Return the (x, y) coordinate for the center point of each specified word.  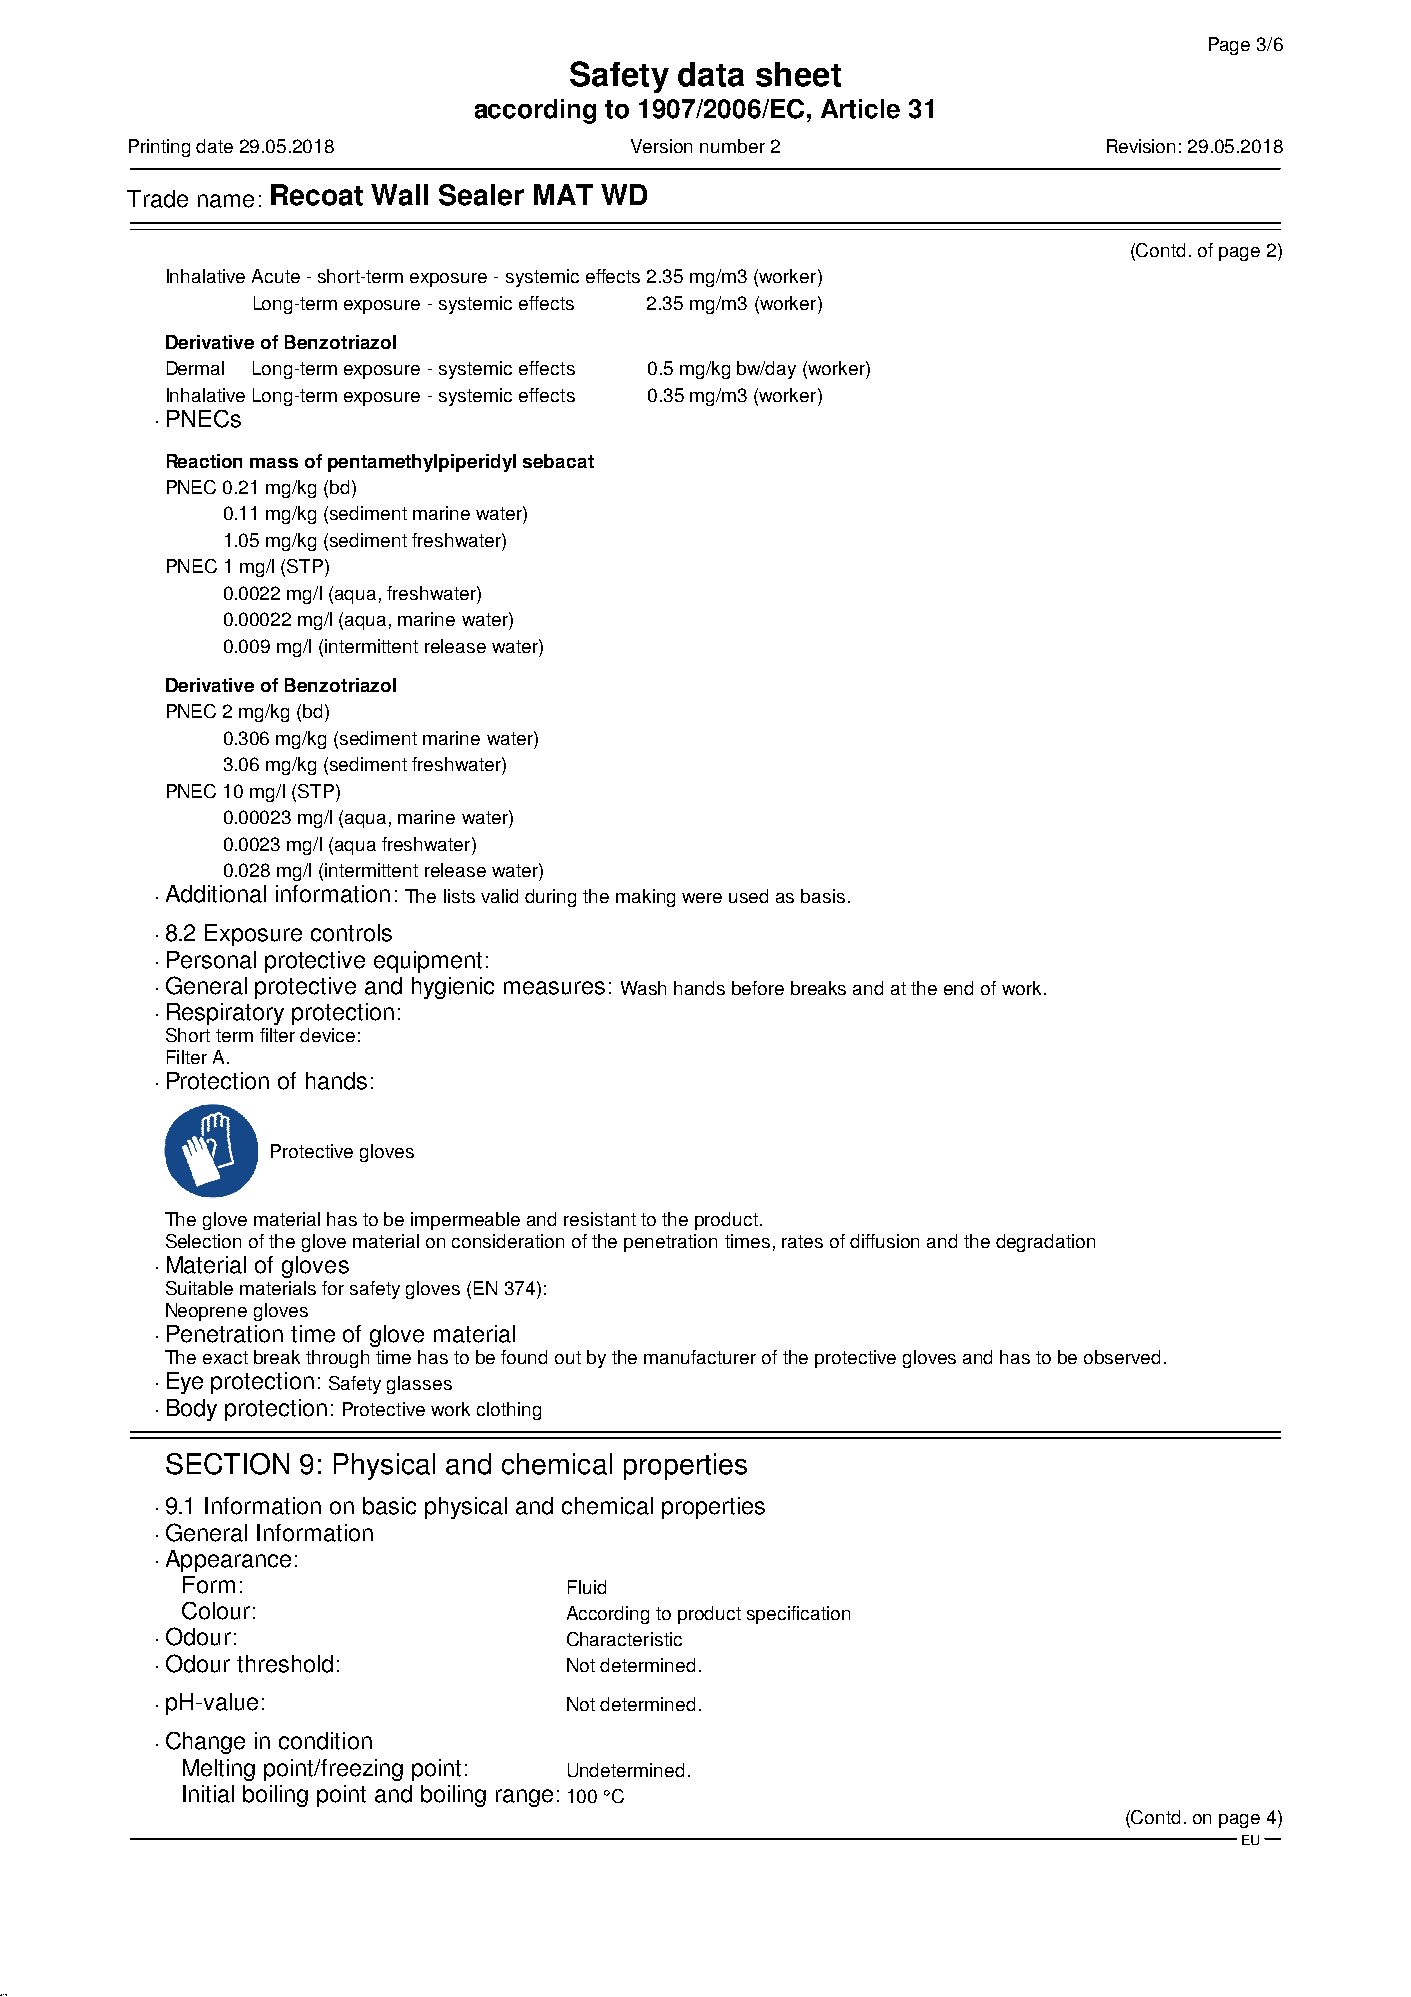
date (214, 146)
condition (325, 1741)
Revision (1141, 146)
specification (798, 1615)
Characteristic (624, 1639)
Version (661, 146)
